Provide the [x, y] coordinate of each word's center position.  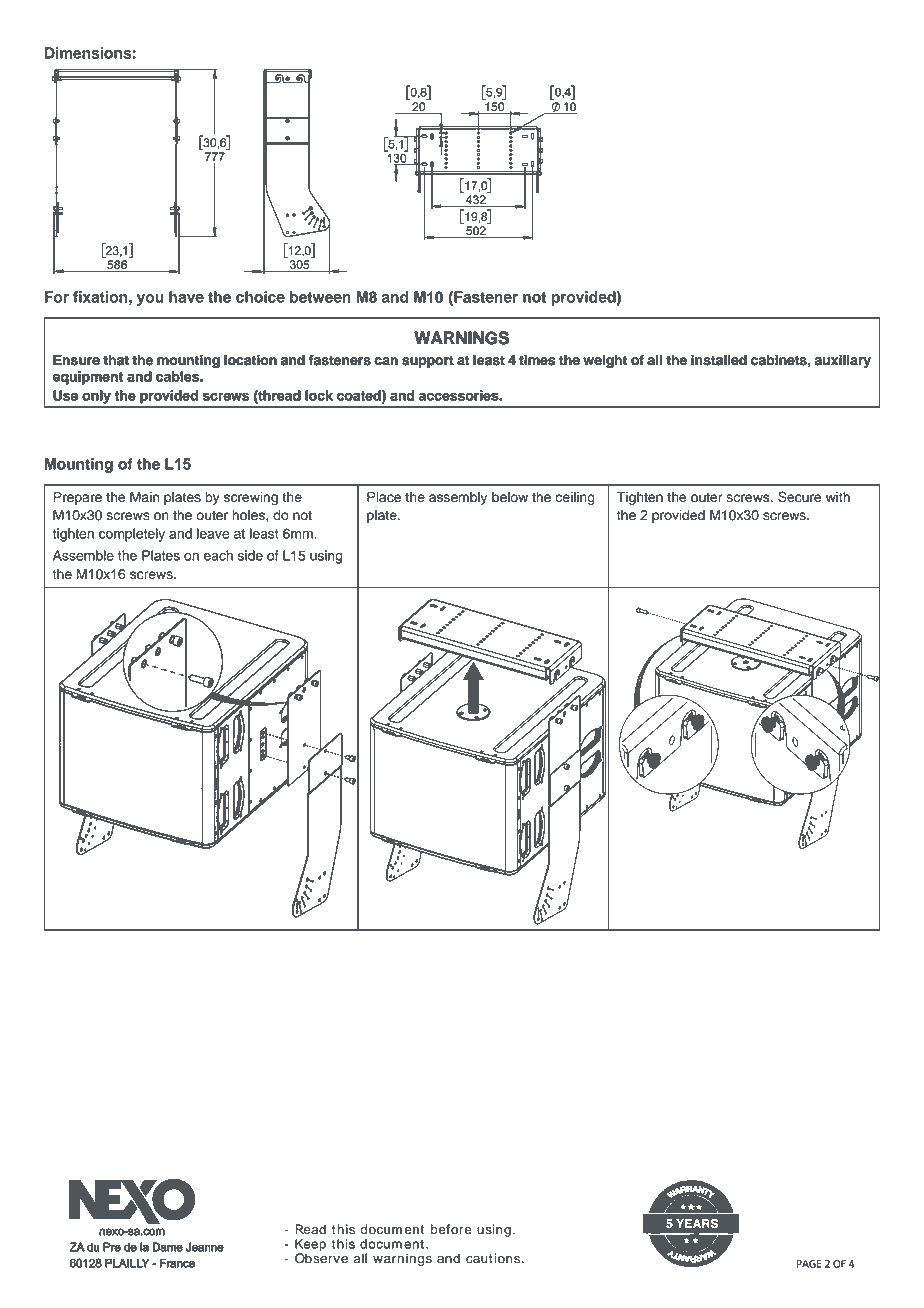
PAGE [809, 1264]
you [150, 300]
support [428, 362]
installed [719, 360]
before [451, 1229]
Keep [310, 1246]
